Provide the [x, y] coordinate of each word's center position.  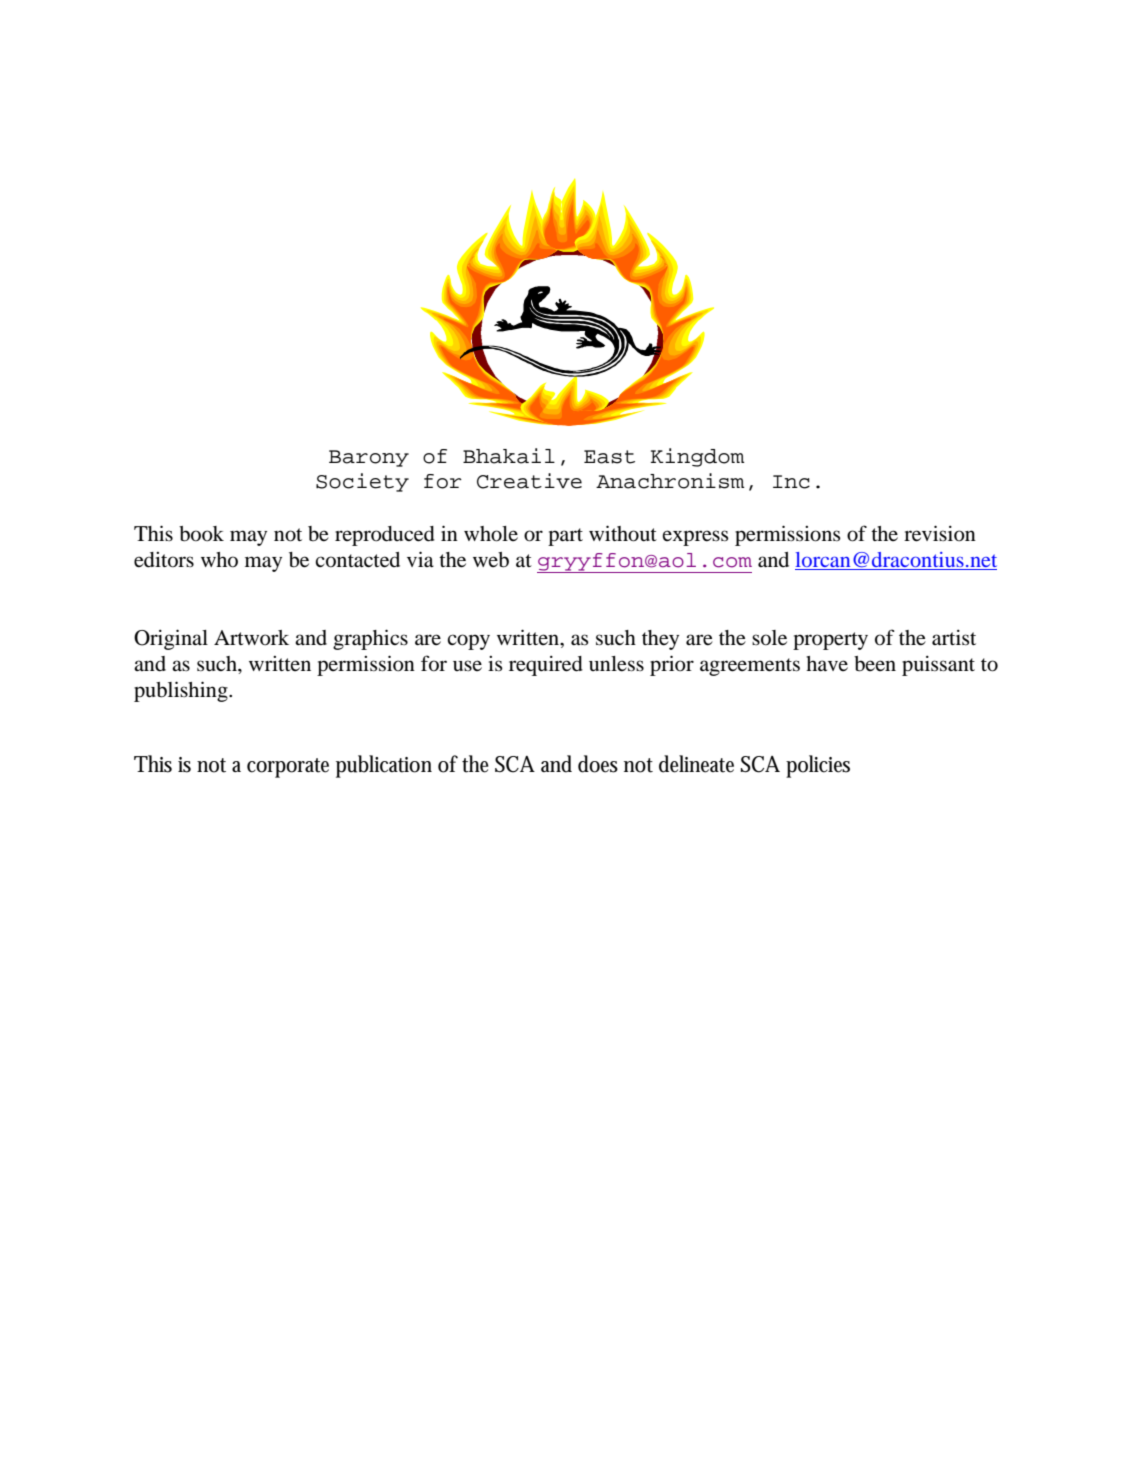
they [660, 640]
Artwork [251, 638]
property [830, 641]
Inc [791, 482]
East [609, 457]
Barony [369, 458]
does [598, 764]
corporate [288, 768]
